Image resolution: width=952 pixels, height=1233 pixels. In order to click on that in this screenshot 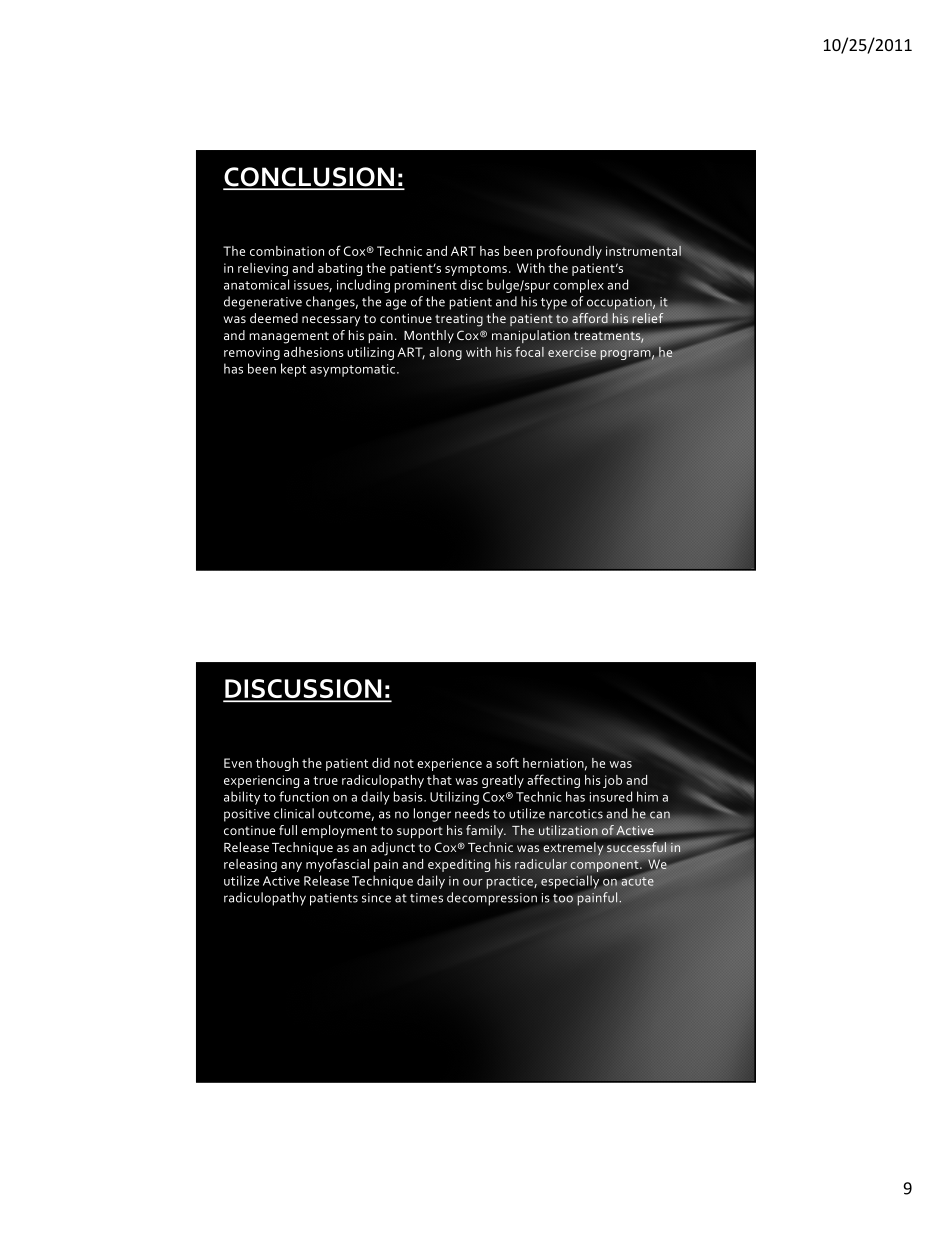, I will do `click(439, 780)`.
